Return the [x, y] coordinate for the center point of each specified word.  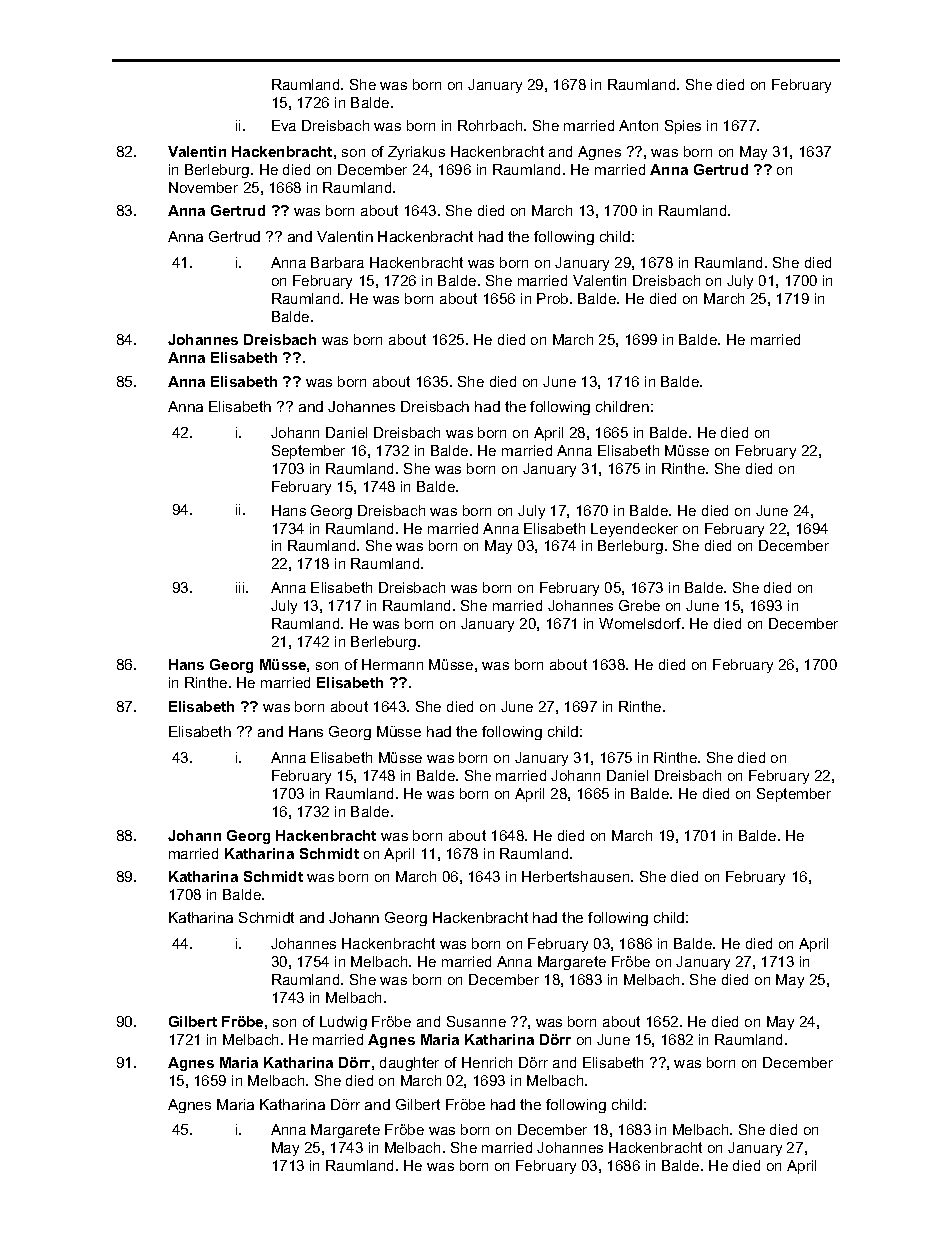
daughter [409, 1064]
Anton [638, 125]
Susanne [476, 1021]
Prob [554, 298]
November [203, 187]
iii [241, 587]
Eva [284, 125]
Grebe [639, 605]
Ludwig [343, 1023]
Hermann [392, 664]
